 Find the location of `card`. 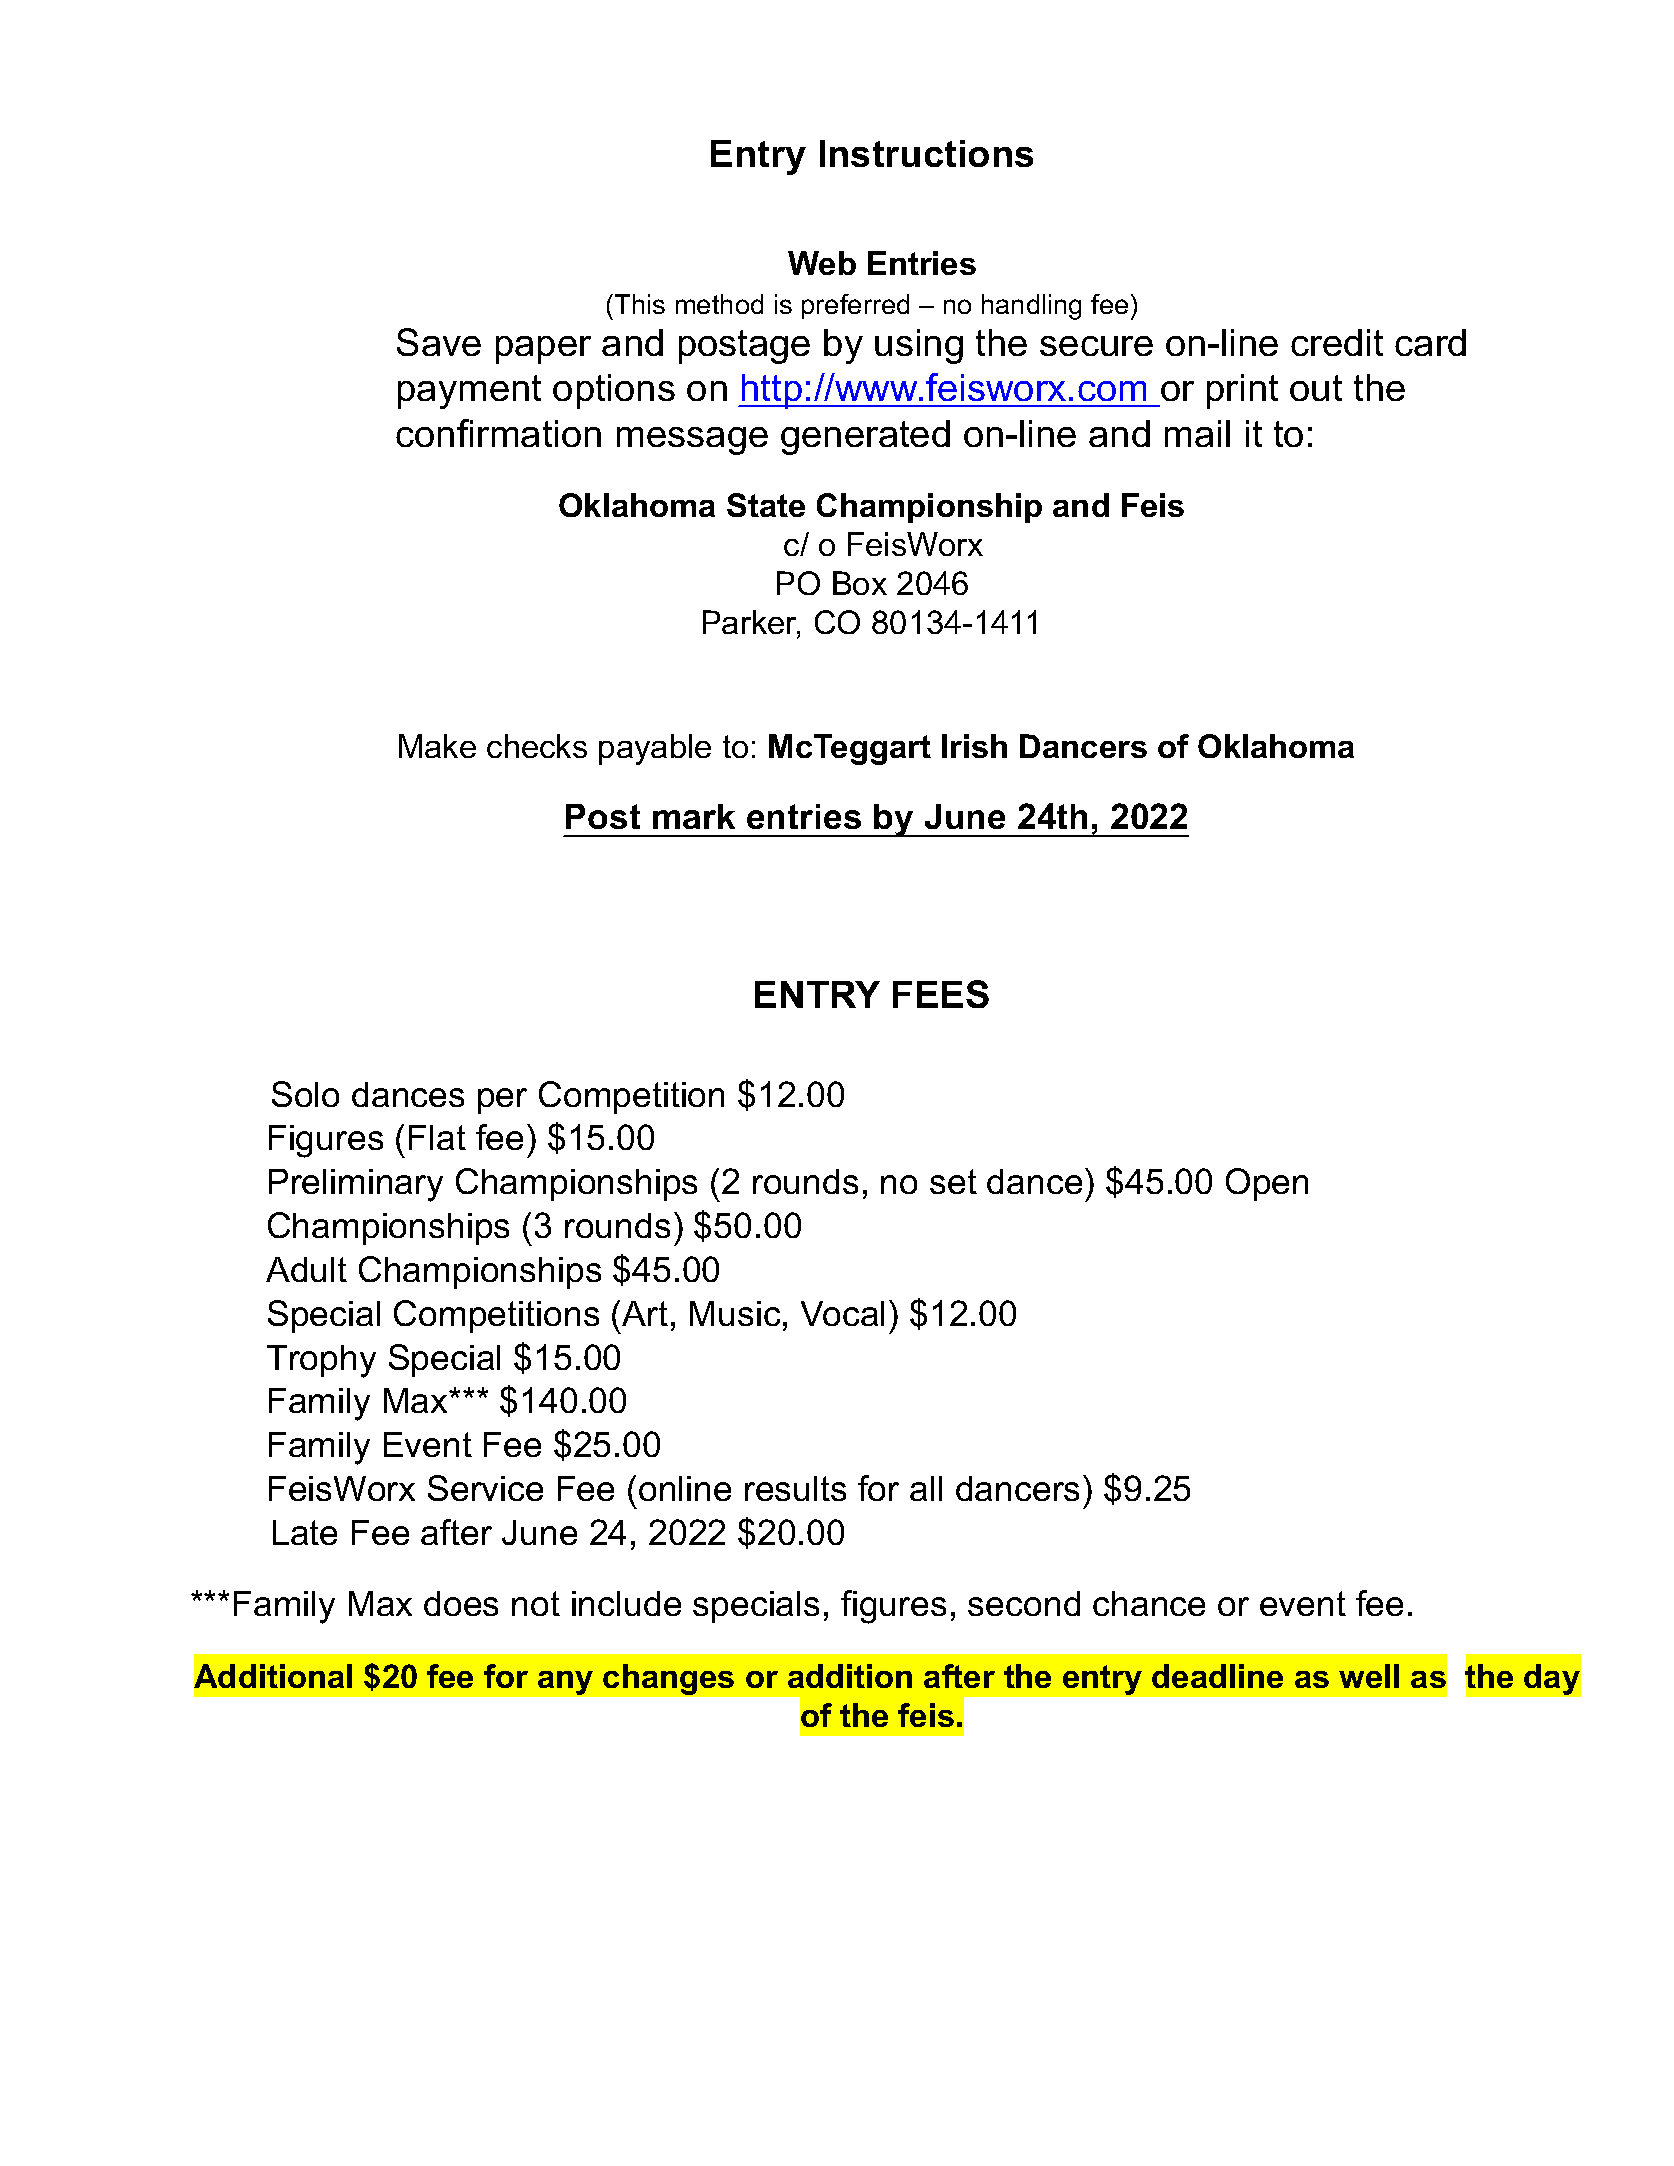

card is located at coordinates (1430, 342).
